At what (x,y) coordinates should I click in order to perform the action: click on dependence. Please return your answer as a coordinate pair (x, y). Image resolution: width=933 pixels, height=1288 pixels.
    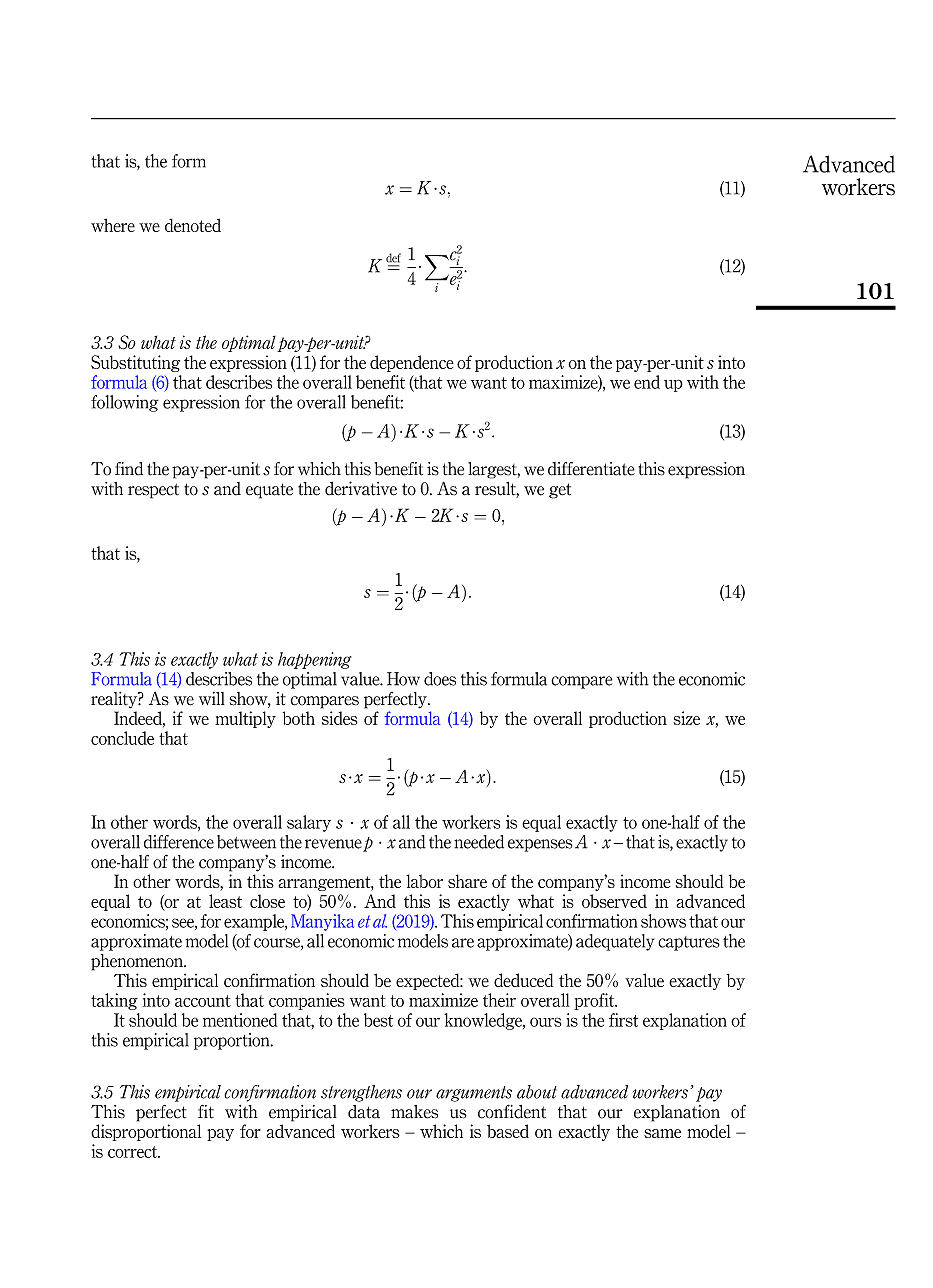
    Looking at the image, I should click on (412, 363).
